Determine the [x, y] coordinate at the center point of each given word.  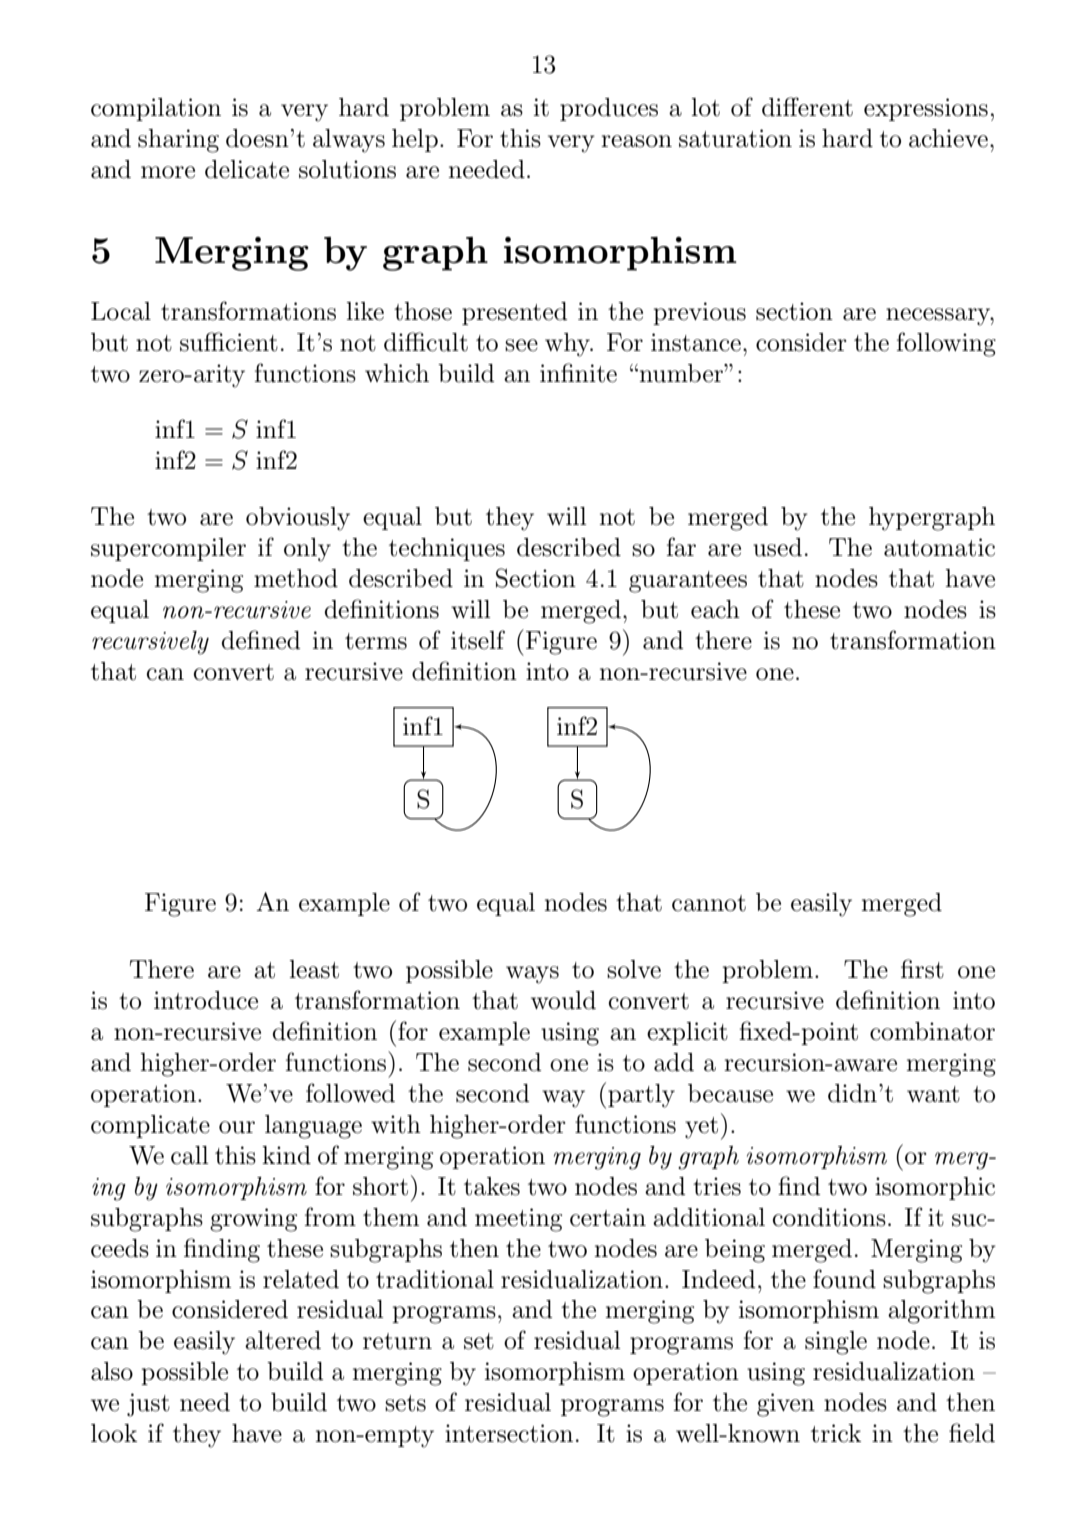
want [933, 1094]
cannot [709, 903]
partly [641, 1096]
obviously [298, 519]
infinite [578, 373]
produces [609, 109]
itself [478, 640]
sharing [178, 141]
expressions [926, 109]
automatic [939, 547]
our [237, 1127]
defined [261, 640]
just [148, 1405]
